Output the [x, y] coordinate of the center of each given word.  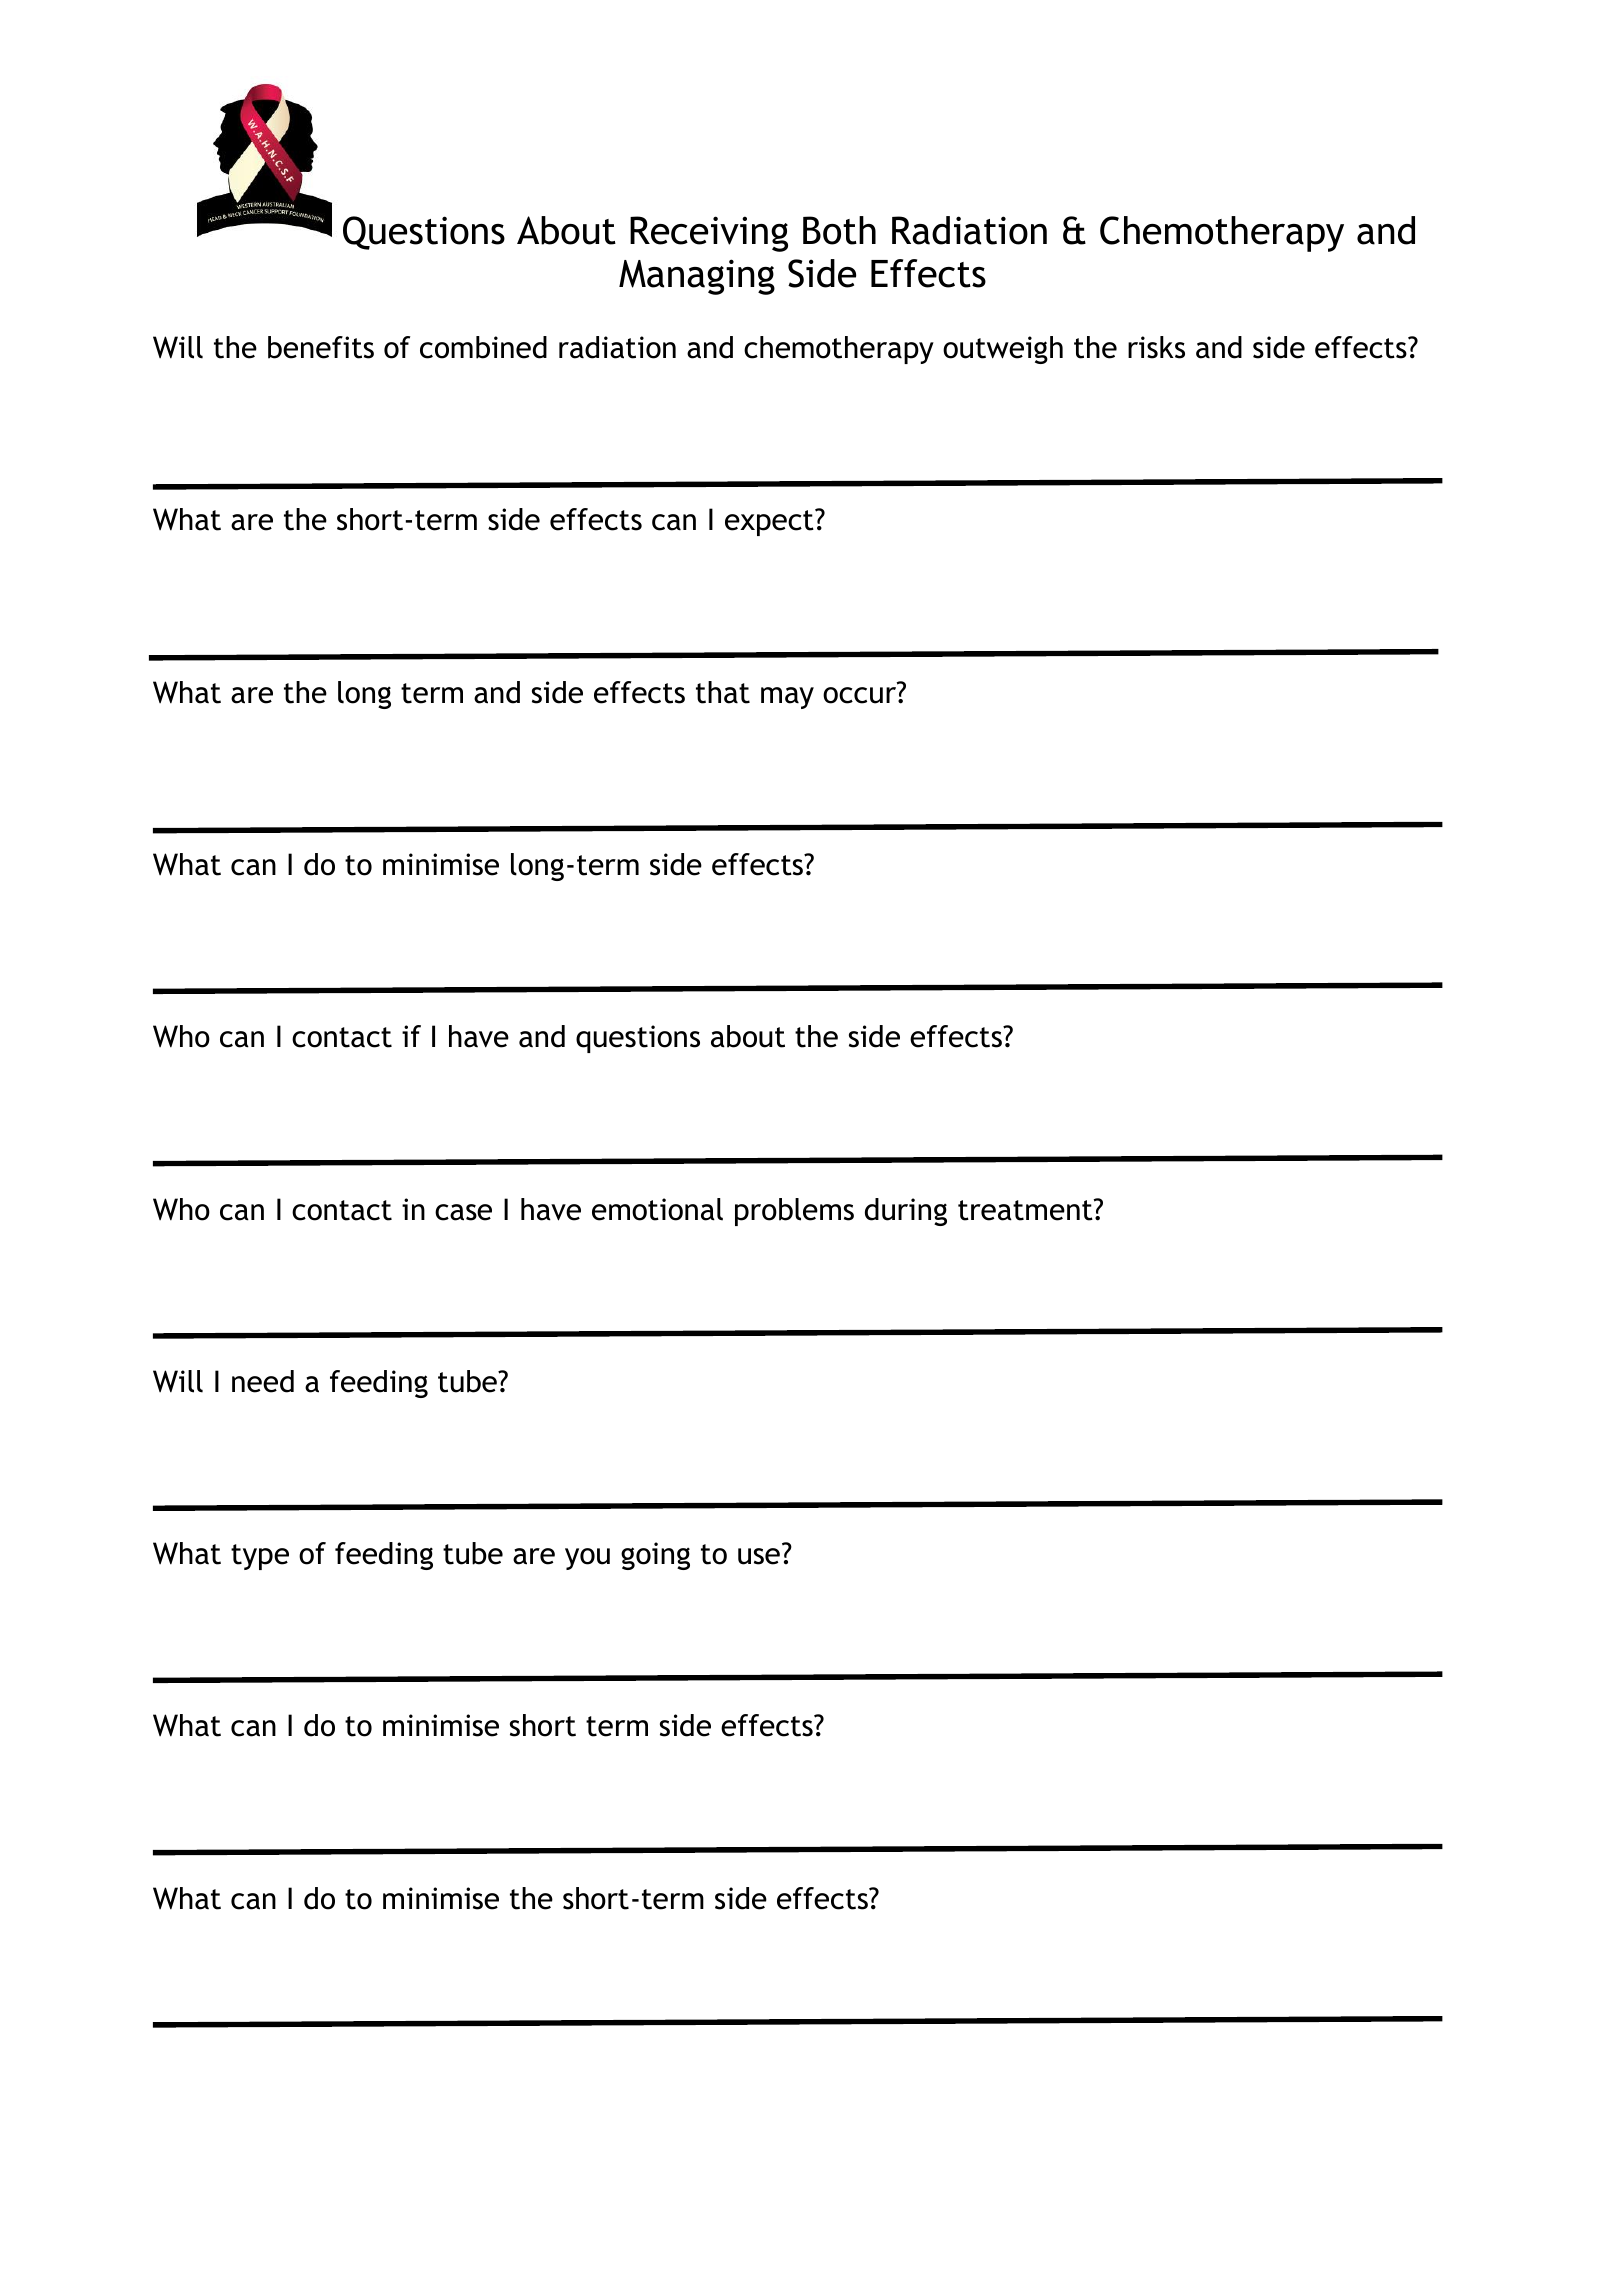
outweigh [1003, 350]
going [655, 1556]
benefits [321, 347]
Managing [697, 277]
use [759, 1556]
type [260, 1557]
